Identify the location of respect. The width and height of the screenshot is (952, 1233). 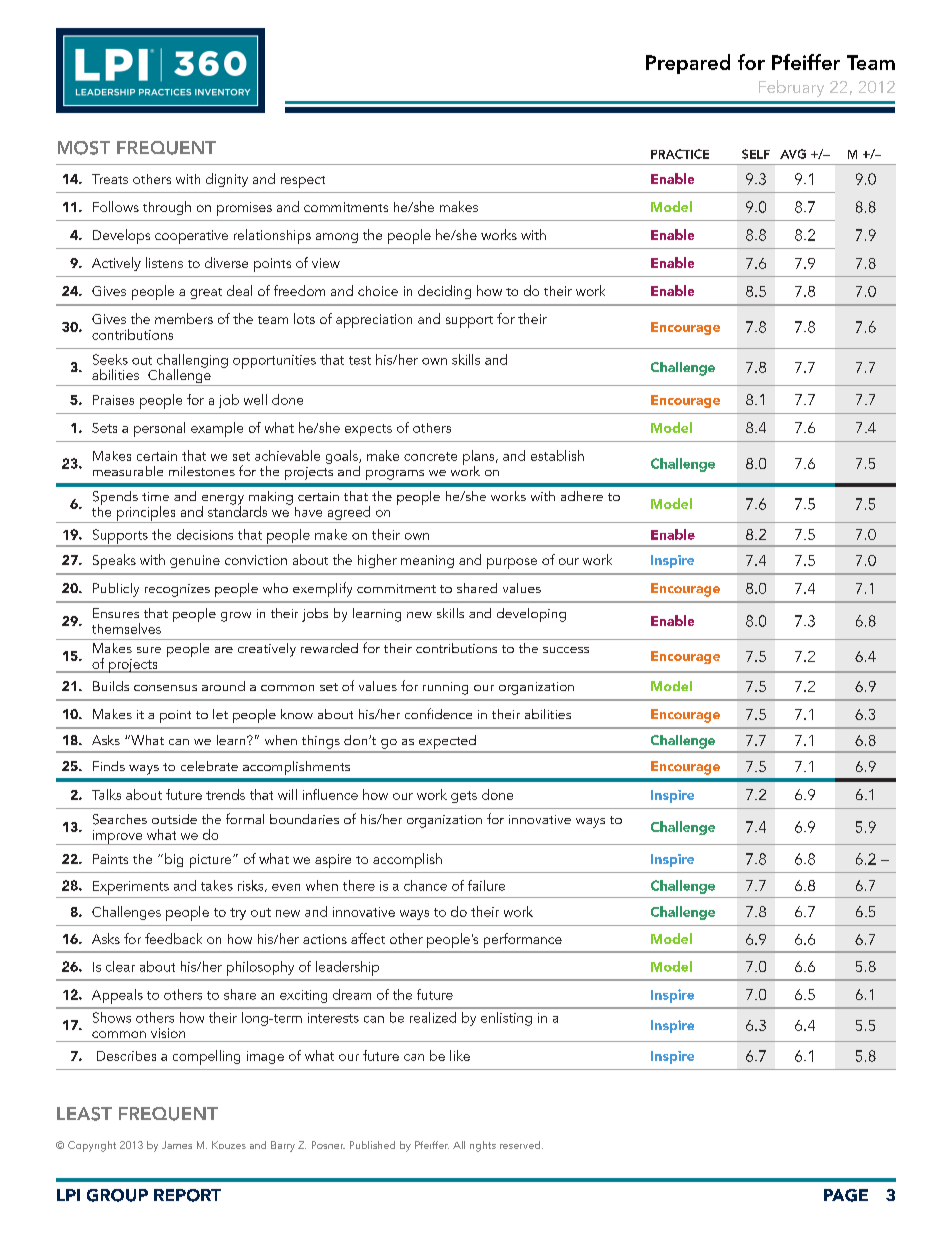
(303, 182).
